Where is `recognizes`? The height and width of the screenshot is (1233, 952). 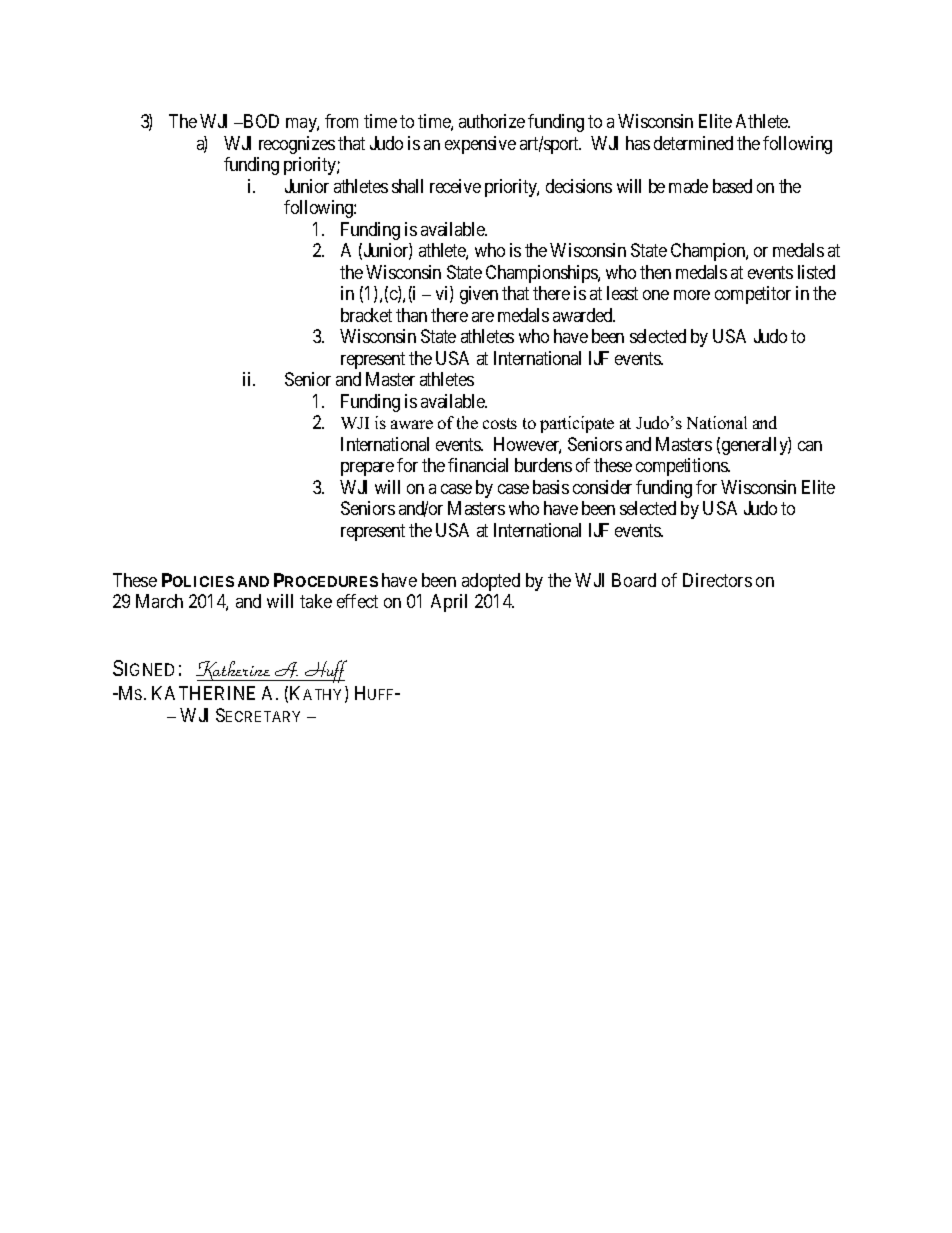 recognizes is located at coordinates (297, 145).
